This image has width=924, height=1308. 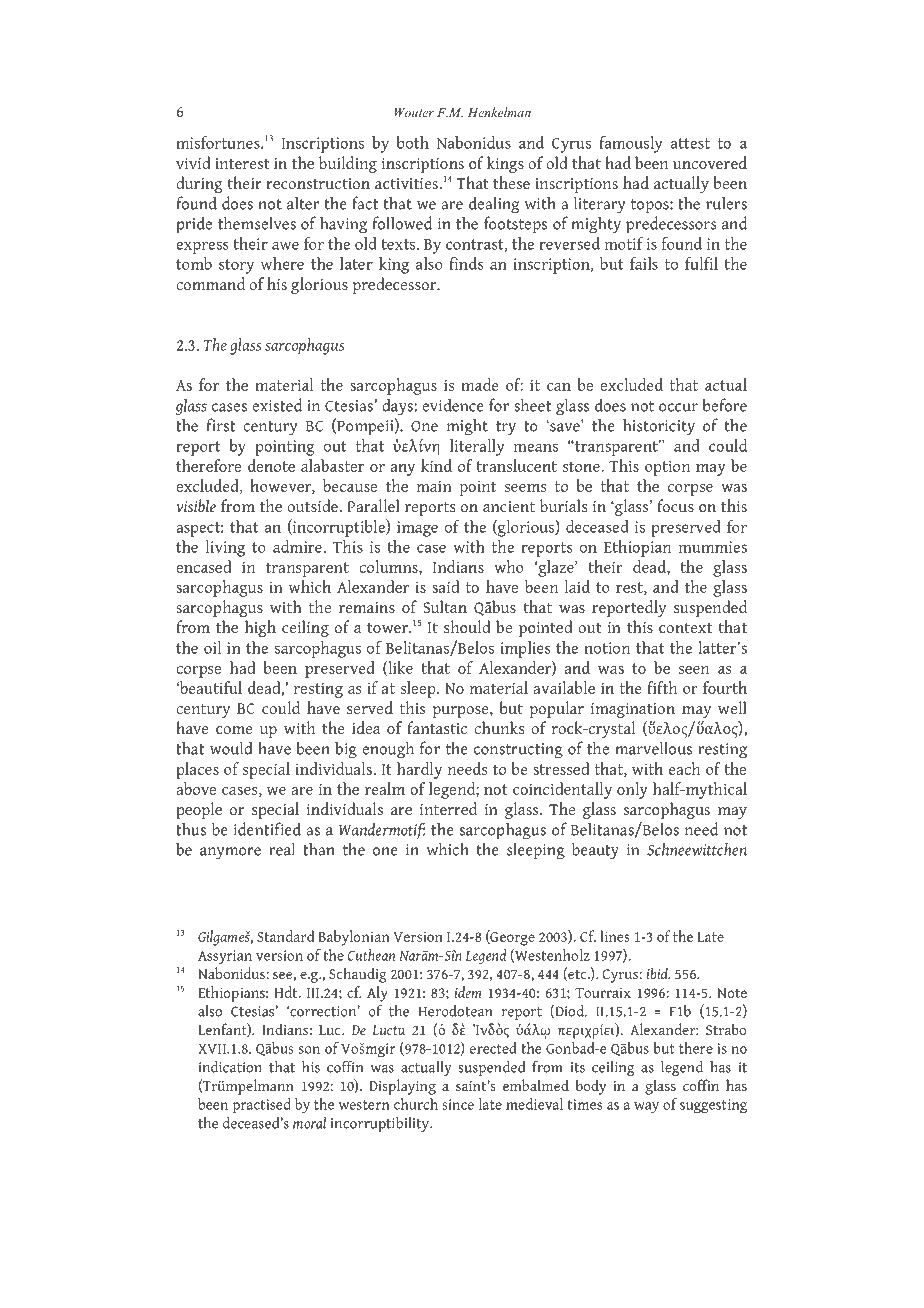 What do you see at coordinates (277, 405) in the image?
I see `existed` at bounding box center [277, 405].
